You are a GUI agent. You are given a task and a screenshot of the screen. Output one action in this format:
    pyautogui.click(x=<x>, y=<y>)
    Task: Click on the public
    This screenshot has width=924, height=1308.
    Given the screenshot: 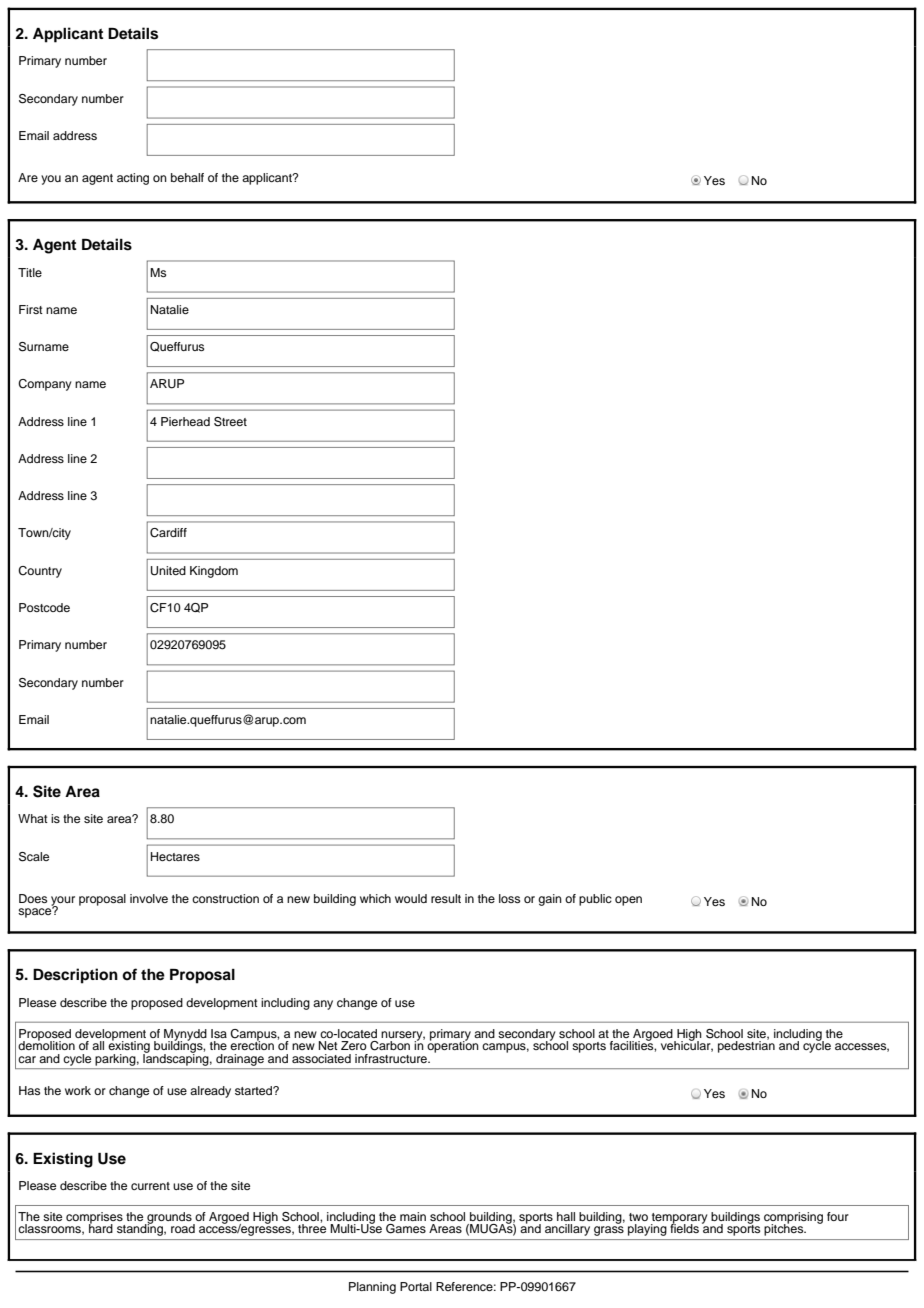 What is the action you would take?
    pyautogui.click(x=595, y=900)
